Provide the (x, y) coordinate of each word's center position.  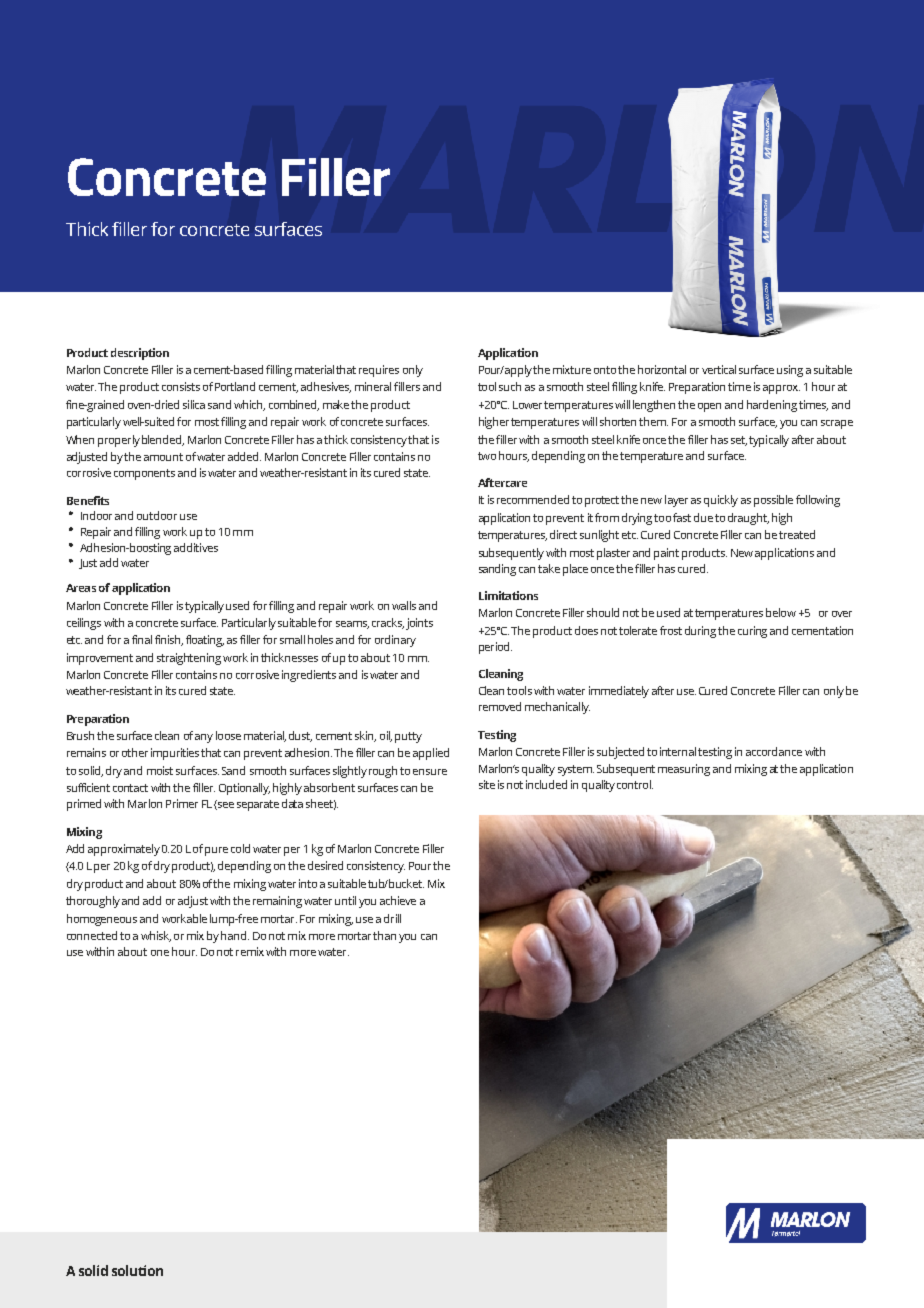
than (384, 935)
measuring (684, 770)
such (510, 386)
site (487, 784)
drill (392, 918)
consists (181, 386)
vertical (719, 369)
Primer (182, 803)
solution (137, 1270)
